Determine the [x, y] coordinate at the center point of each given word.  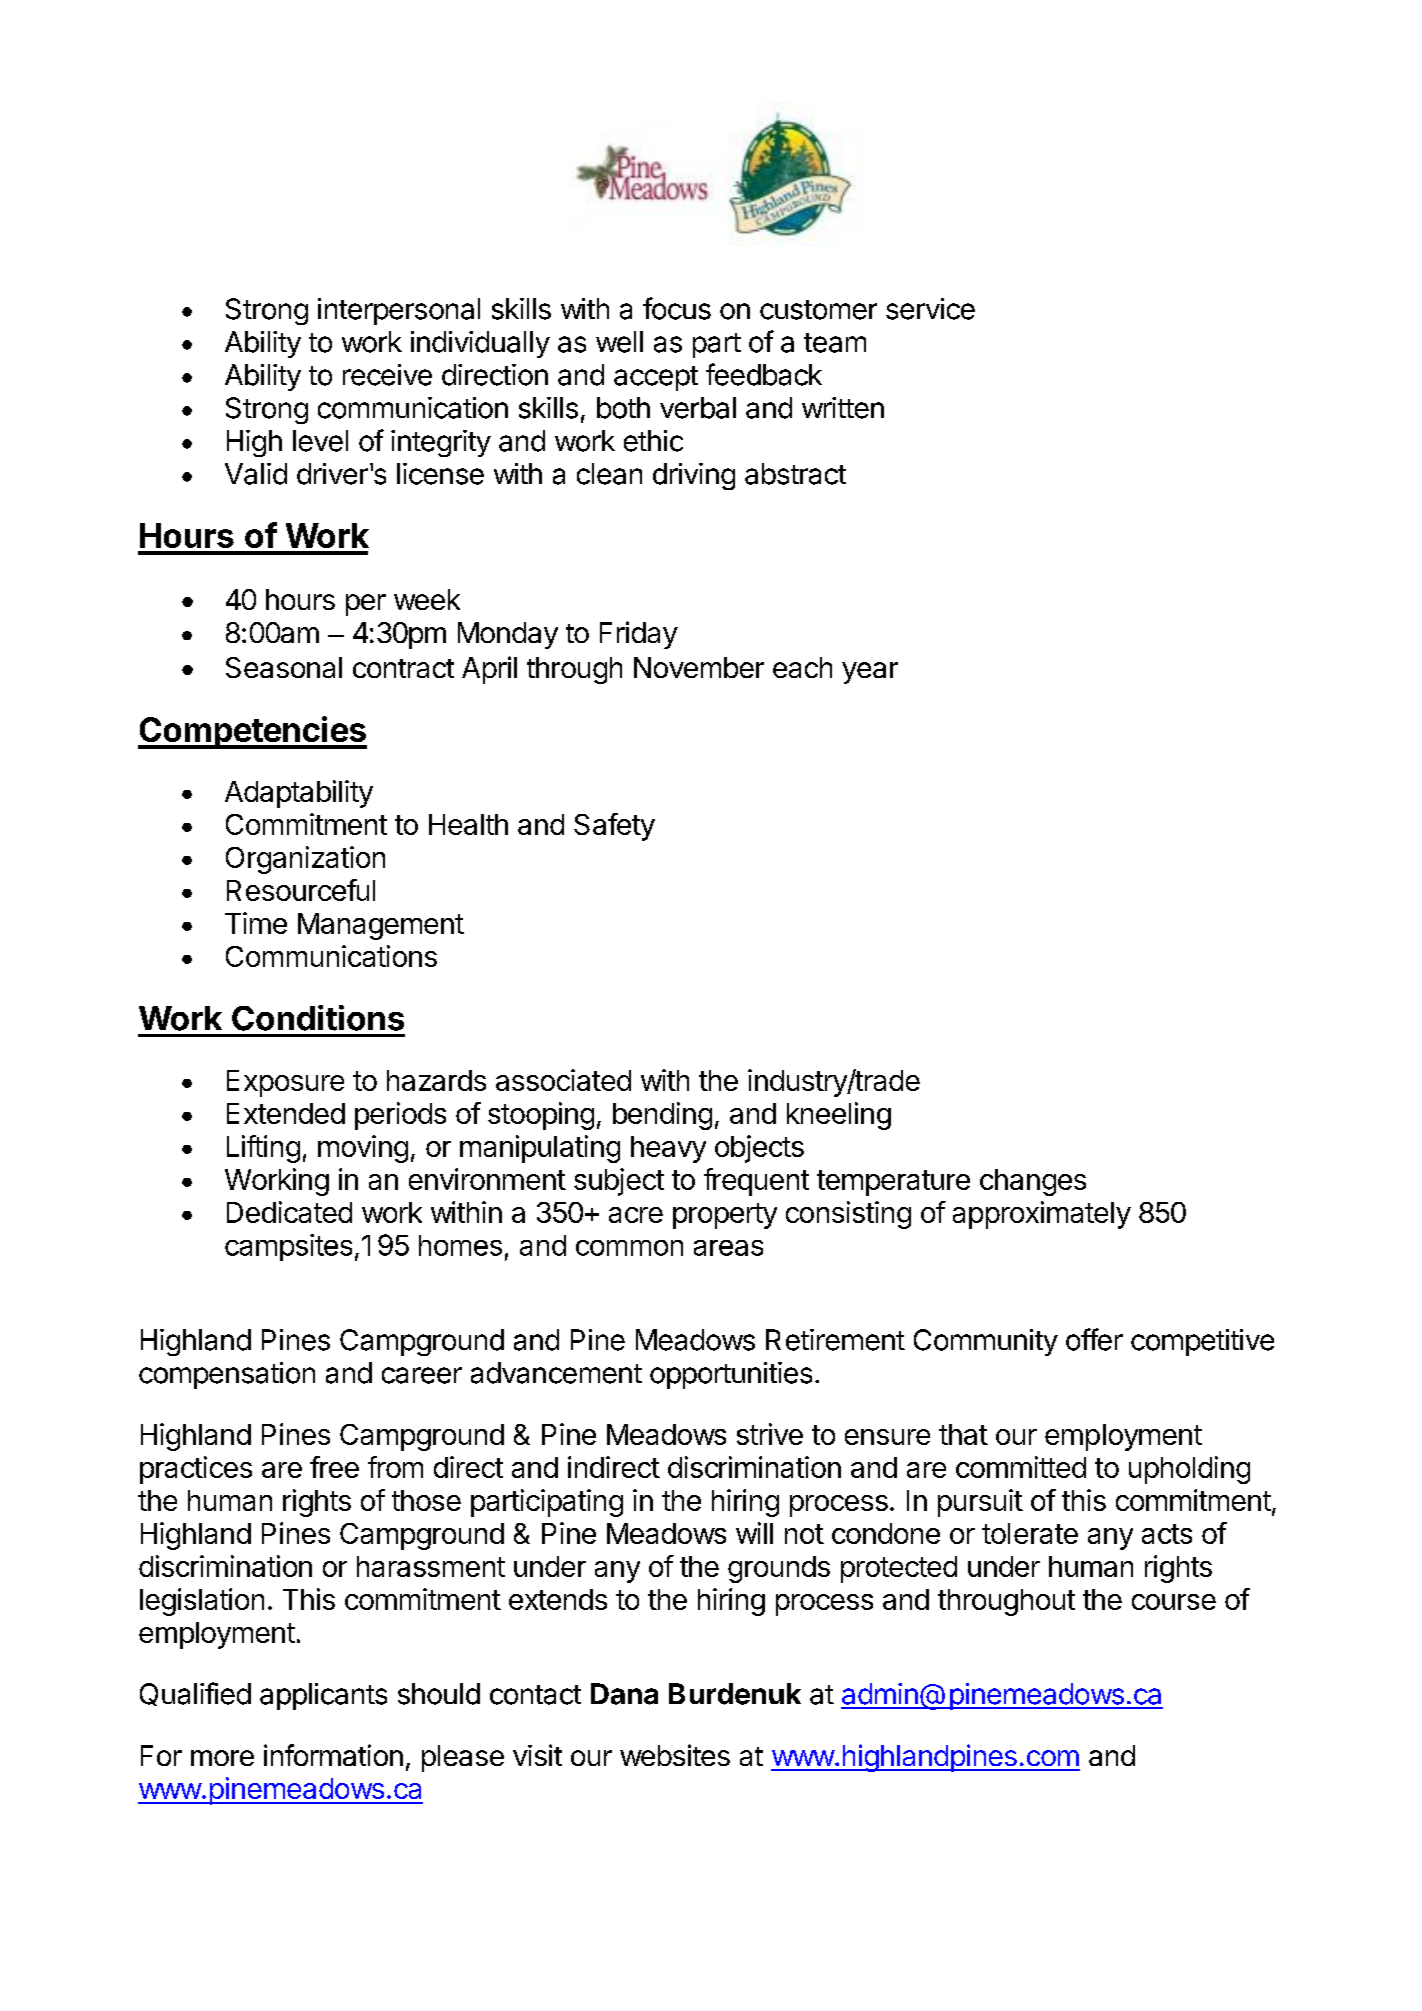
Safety [614, 827]
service [930, 309]
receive [387, 375]
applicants [323, 1696]
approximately [1042, 1215]
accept [656, 378]
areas [728, 1248]
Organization [305, 860]
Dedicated [289, 1212]
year [870, 673]
